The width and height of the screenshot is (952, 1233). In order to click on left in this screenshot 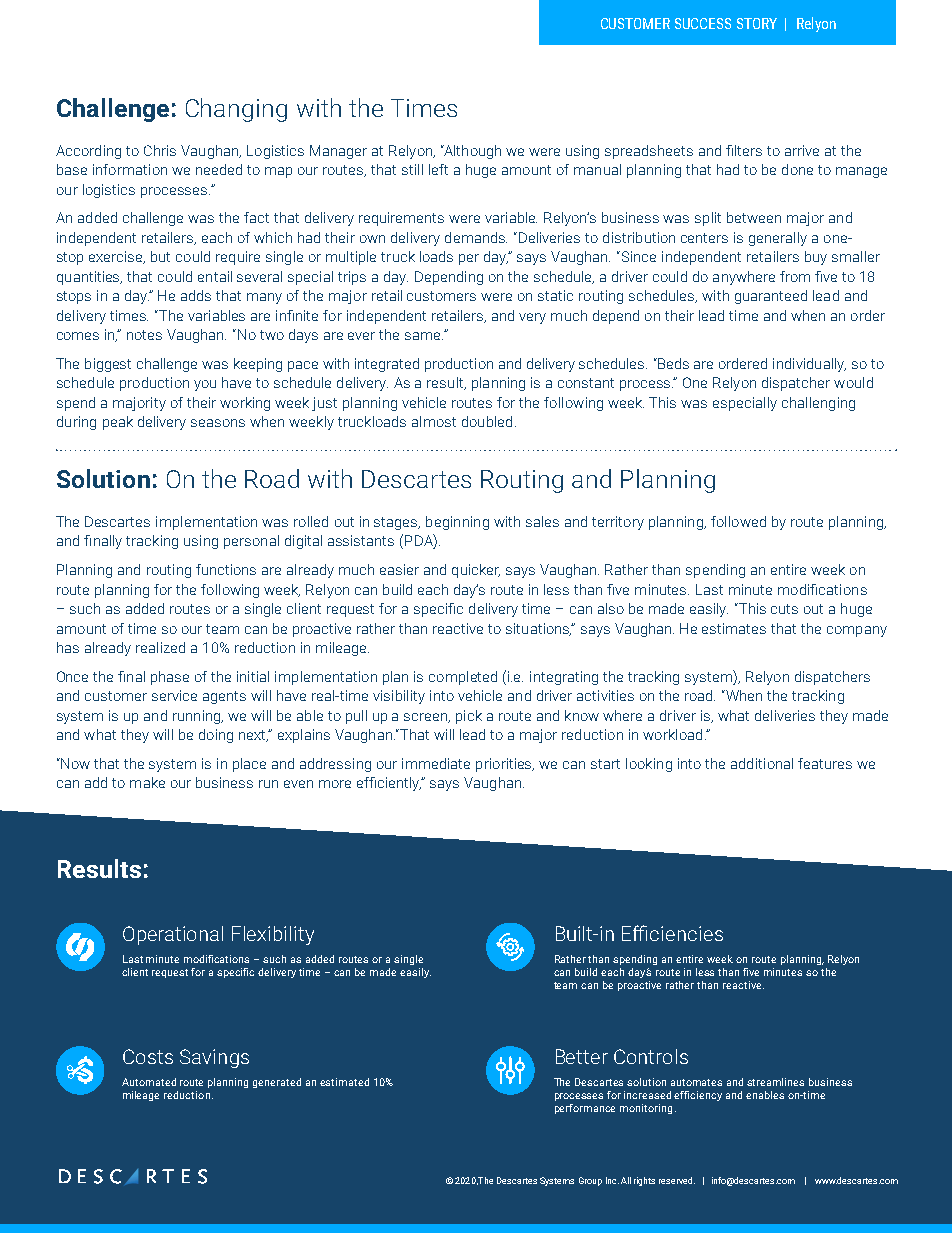, I will do `click(438, 169)`.
